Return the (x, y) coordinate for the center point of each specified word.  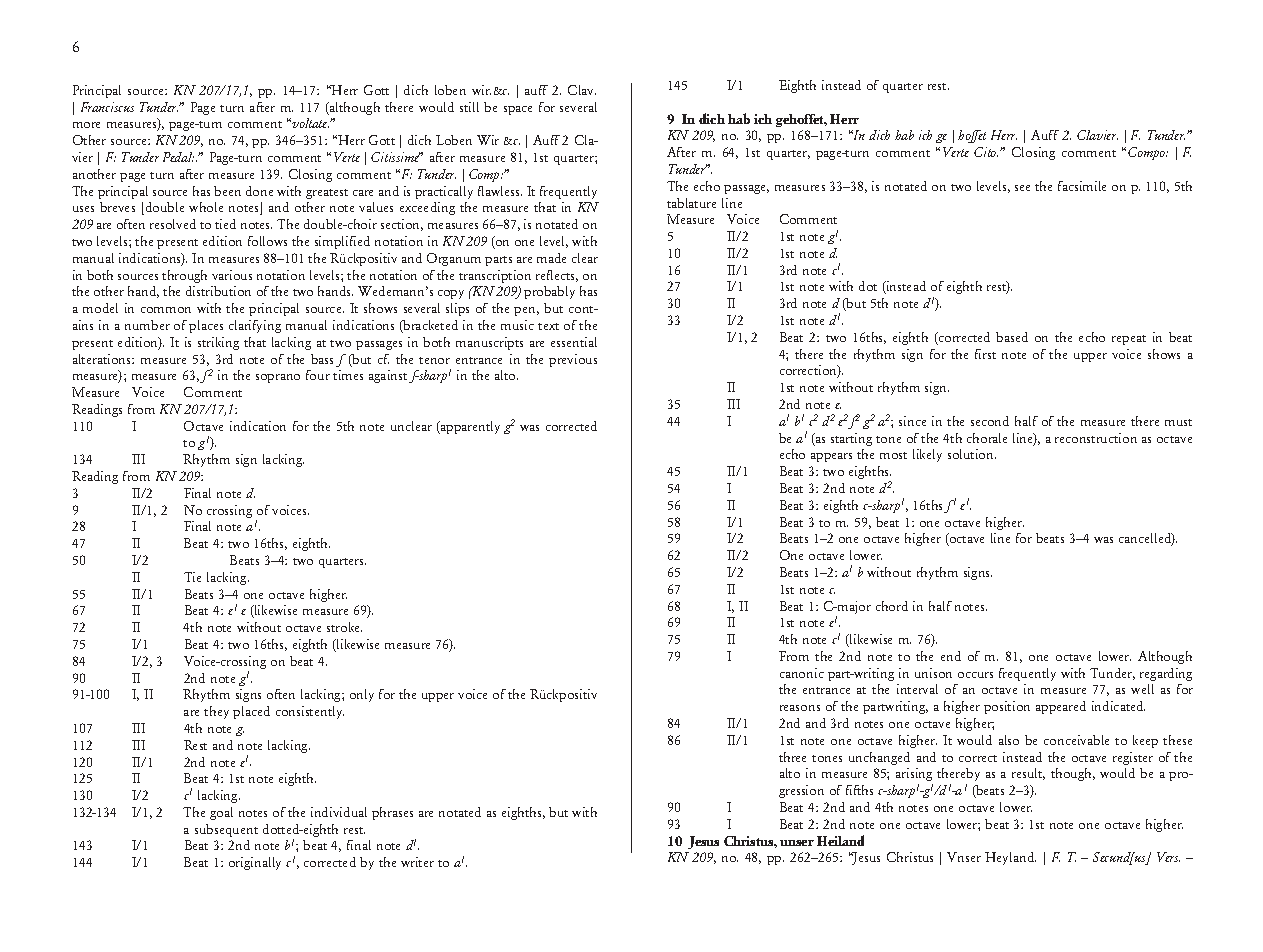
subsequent (226, 830)
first (985, 354)
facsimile (1082, 186)
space (518, 110)
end (951, 656)
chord (892, 606)
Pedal (178, 157)
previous (573, 360)
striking (218, 343)
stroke (344, 627)
